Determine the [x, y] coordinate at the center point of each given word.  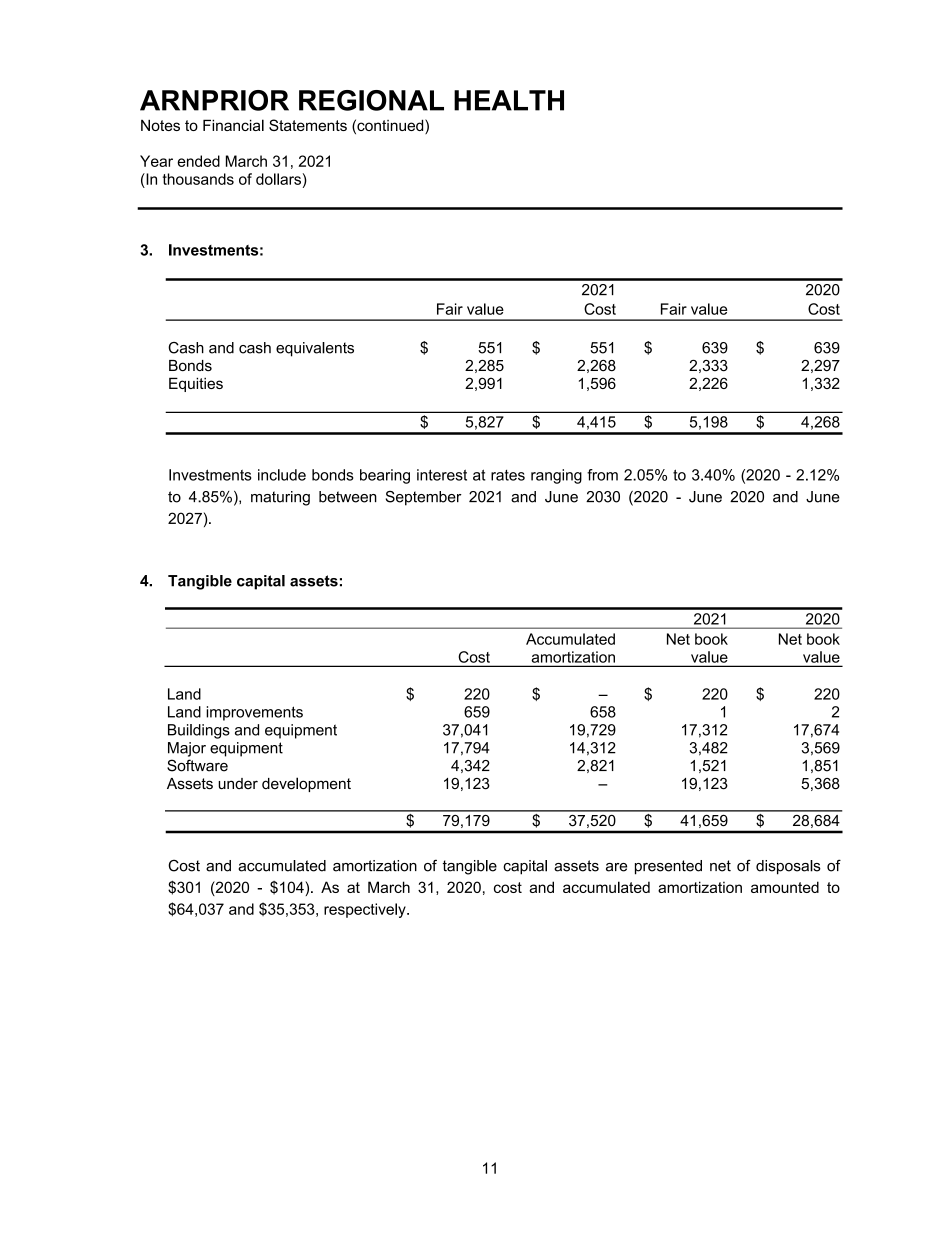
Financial [233, 125]
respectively [366, 910]
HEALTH [509, 100]
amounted [785, 887]
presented [668, 867]
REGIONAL [371, 100]
